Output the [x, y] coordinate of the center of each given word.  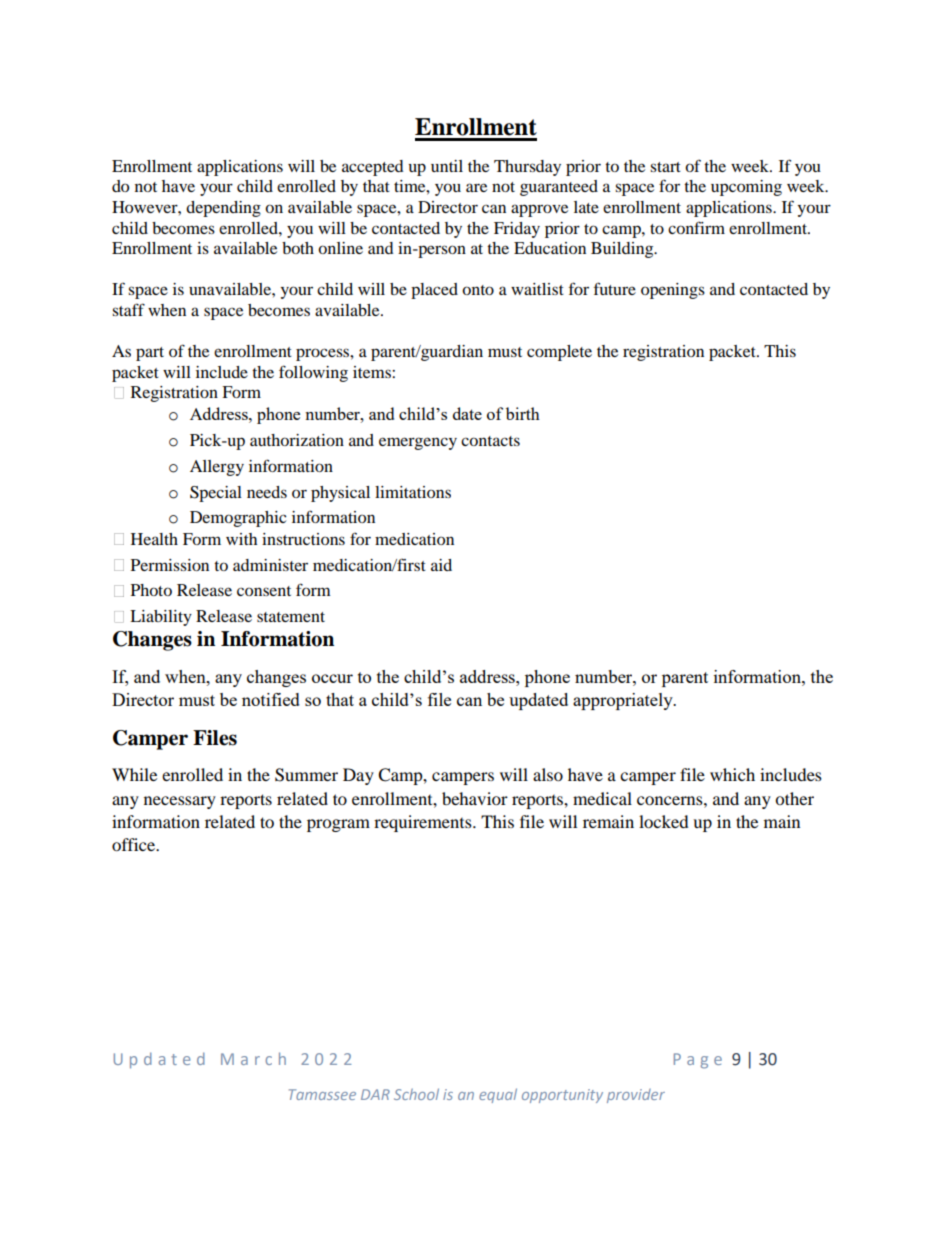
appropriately [624, 701]
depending [223, 209]
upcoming [746, 188]
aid [441, 565]
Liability [161, 618]
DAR [375, 1094]
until [447, 166]
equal [498, 1095]
